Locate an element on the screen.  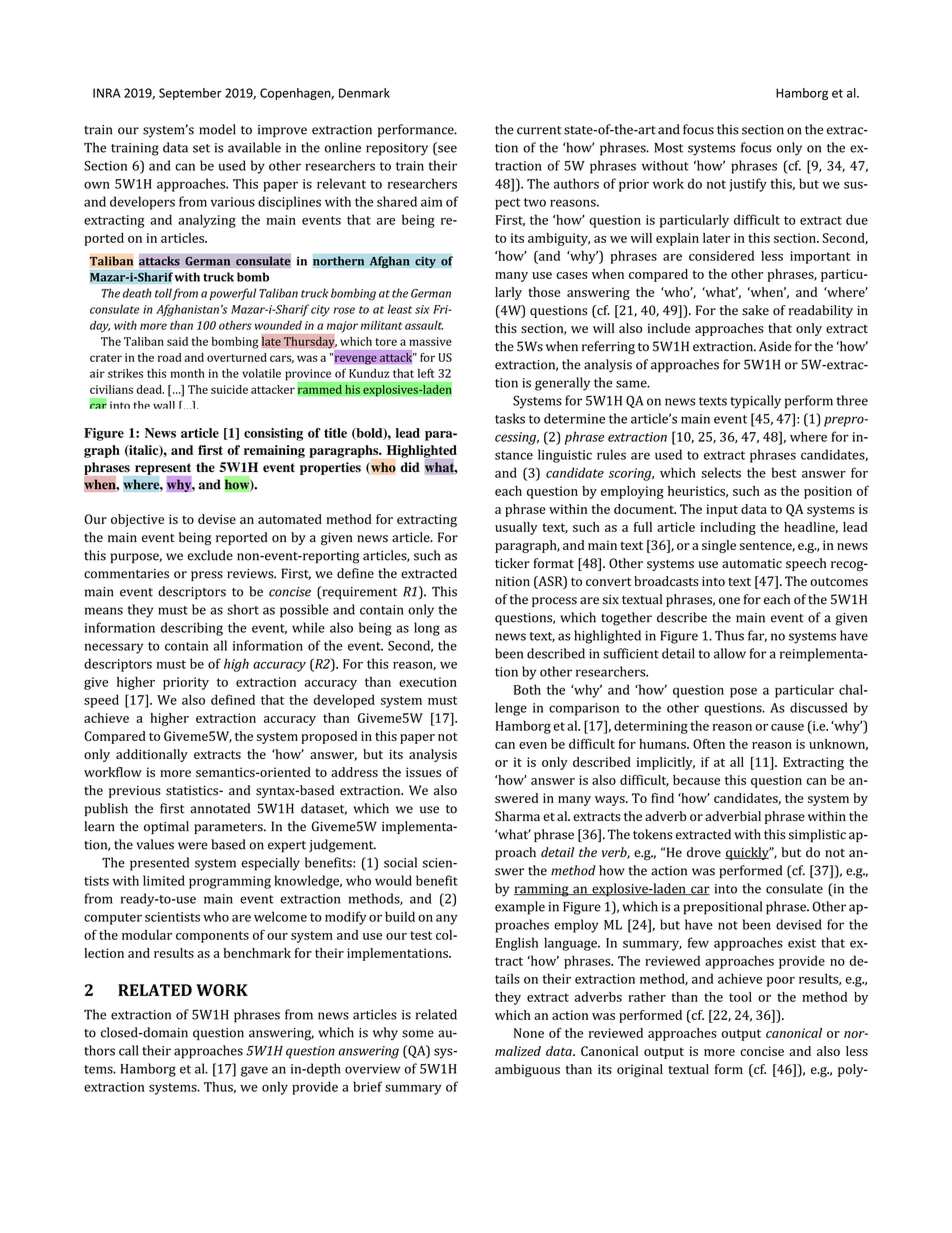
said is located at coordinates (177, 341).
